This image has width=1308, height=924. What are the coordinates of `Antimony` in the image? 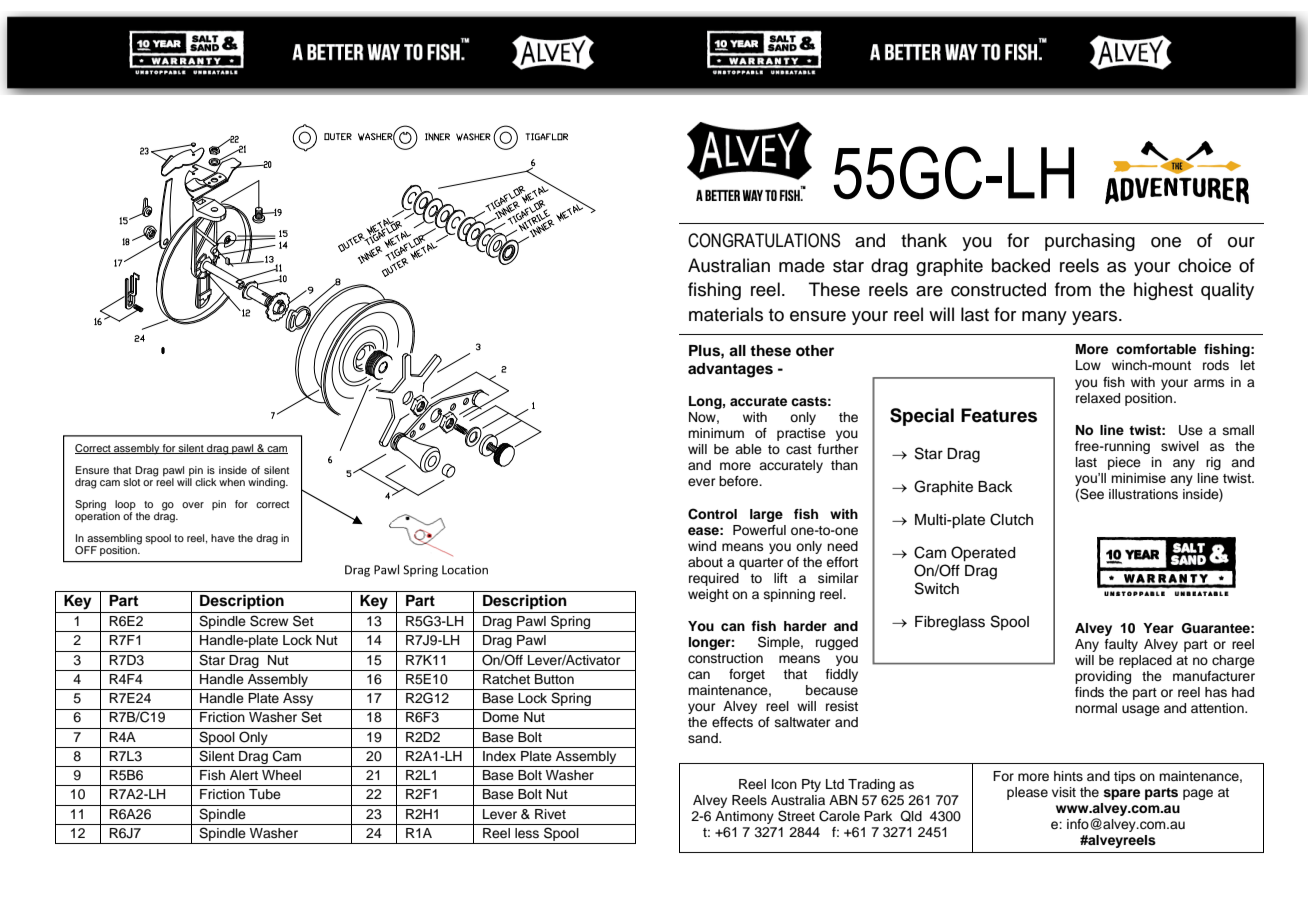 It's located at (744, 817).
